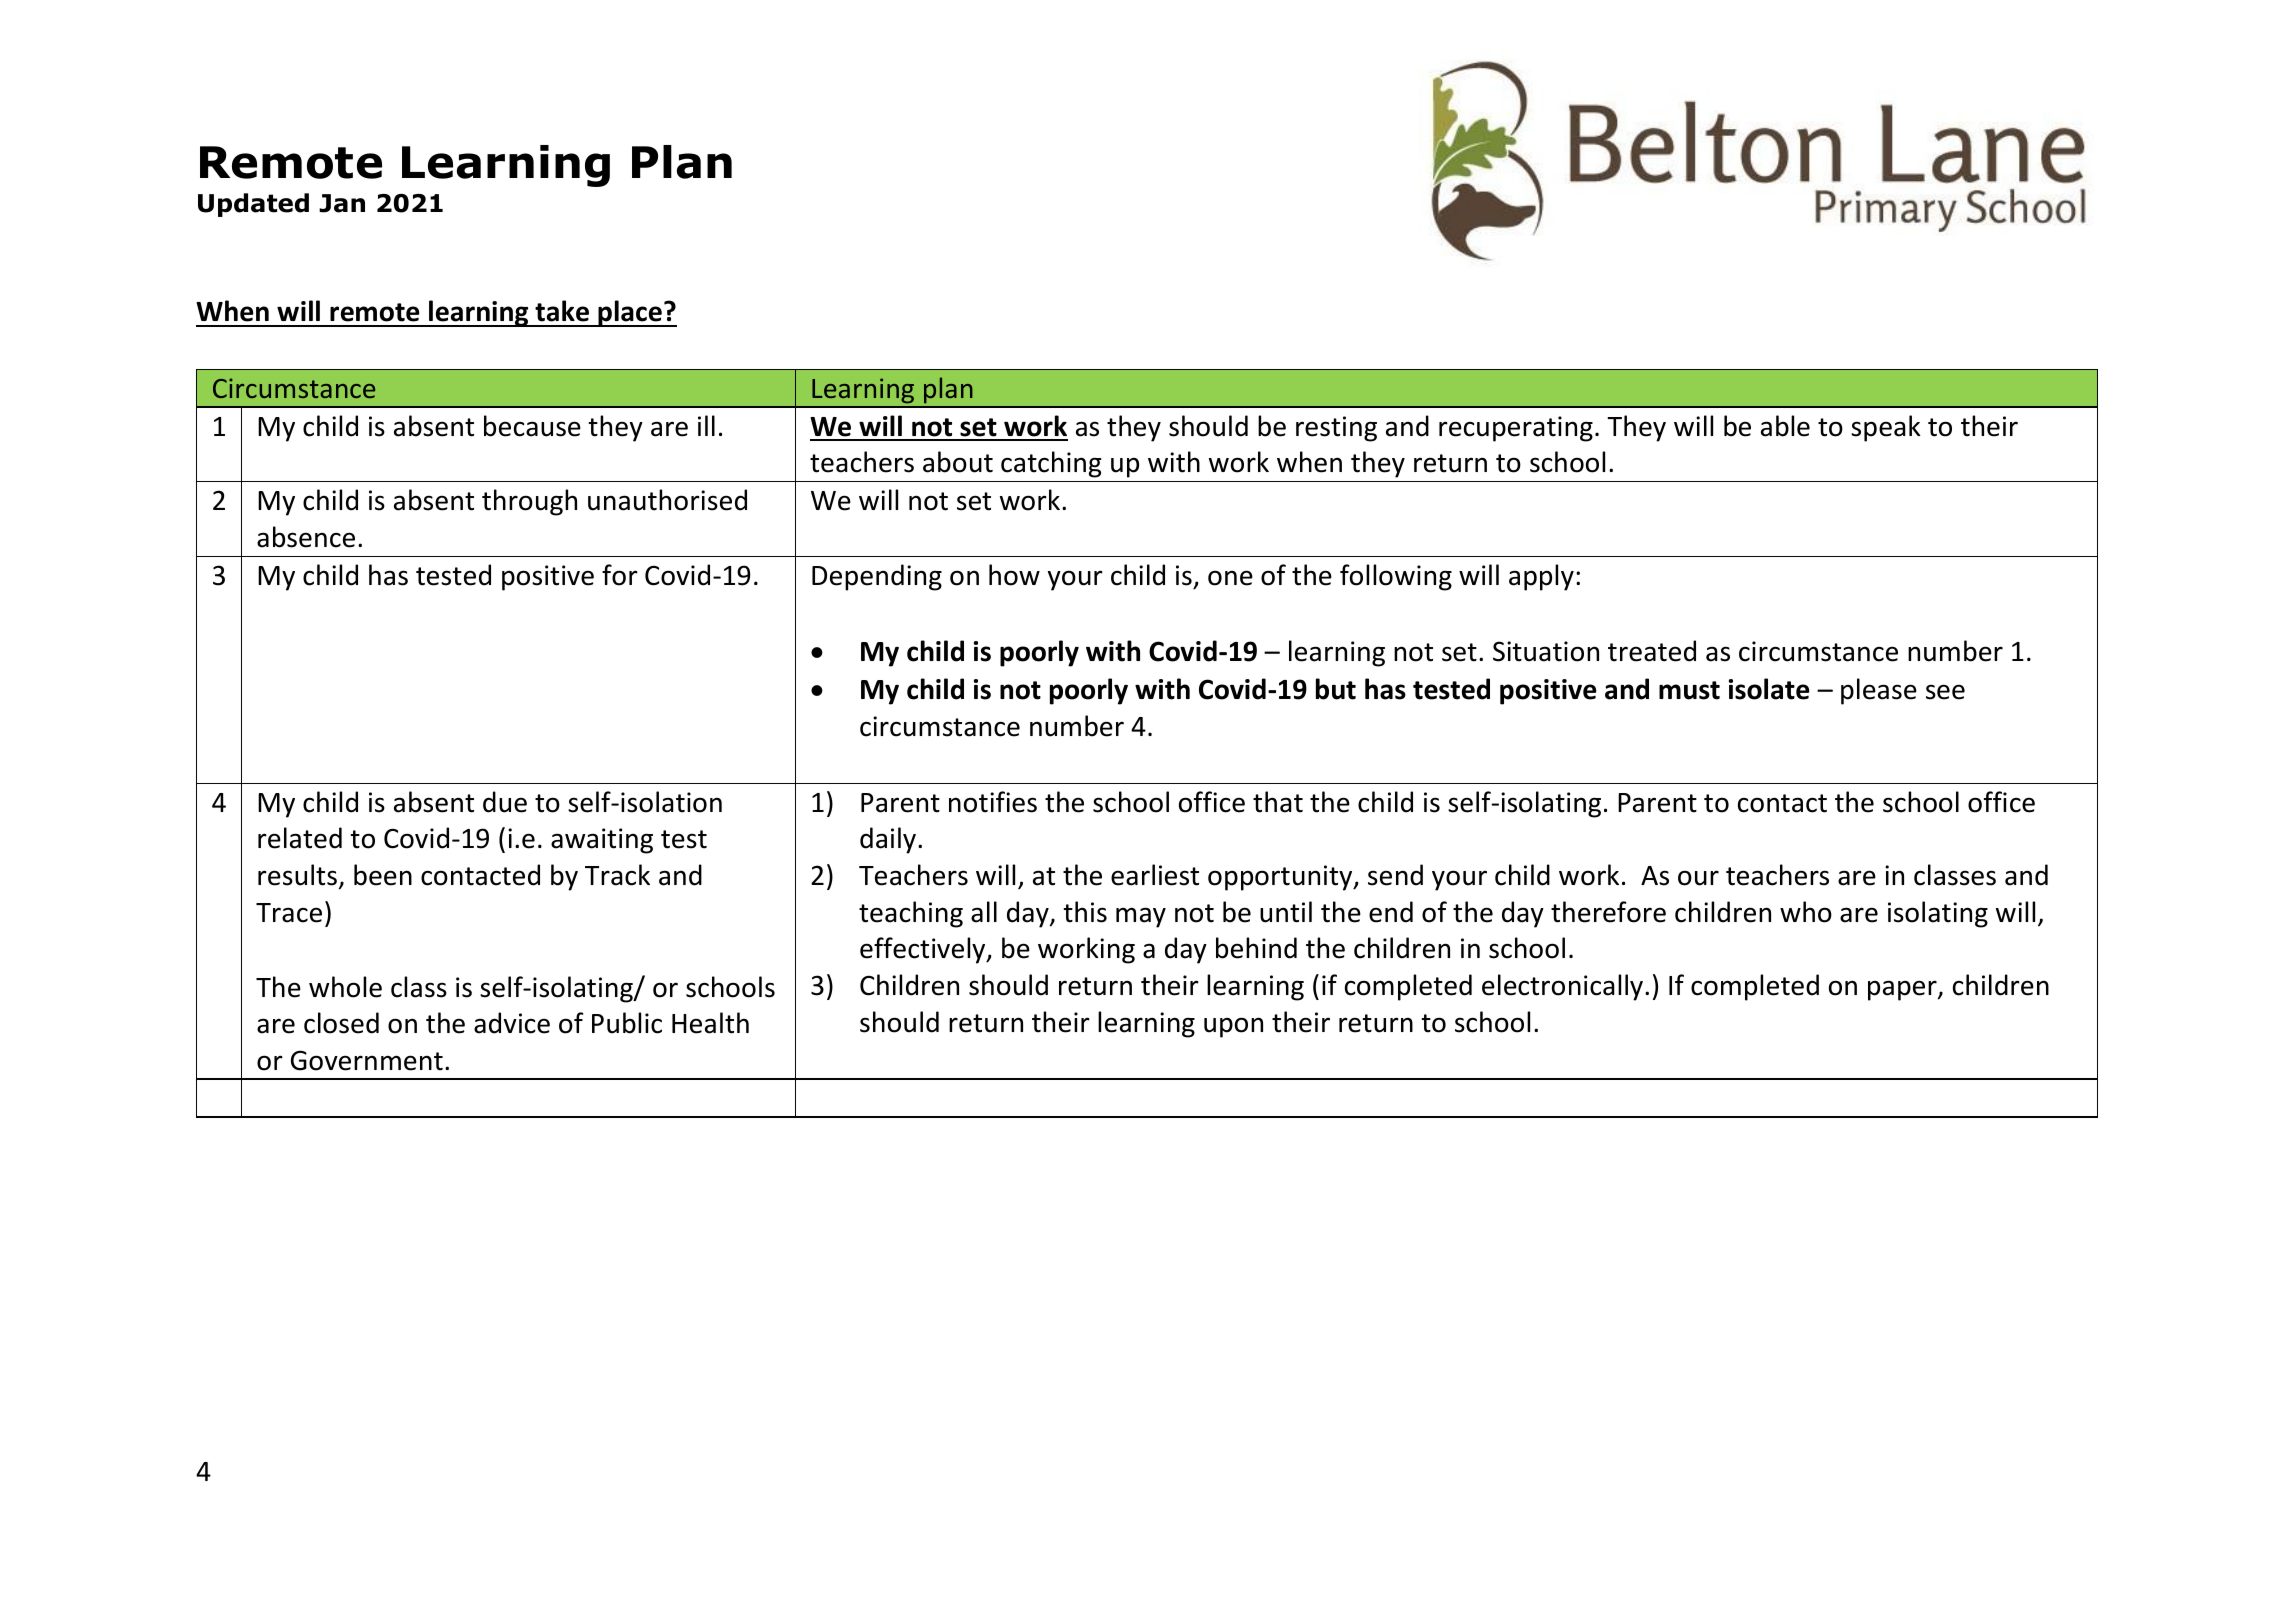 The height and width of the page is (1622, 2294). Describe the element at coordinates (1014, 575) in the page. I see `how` at that location.
